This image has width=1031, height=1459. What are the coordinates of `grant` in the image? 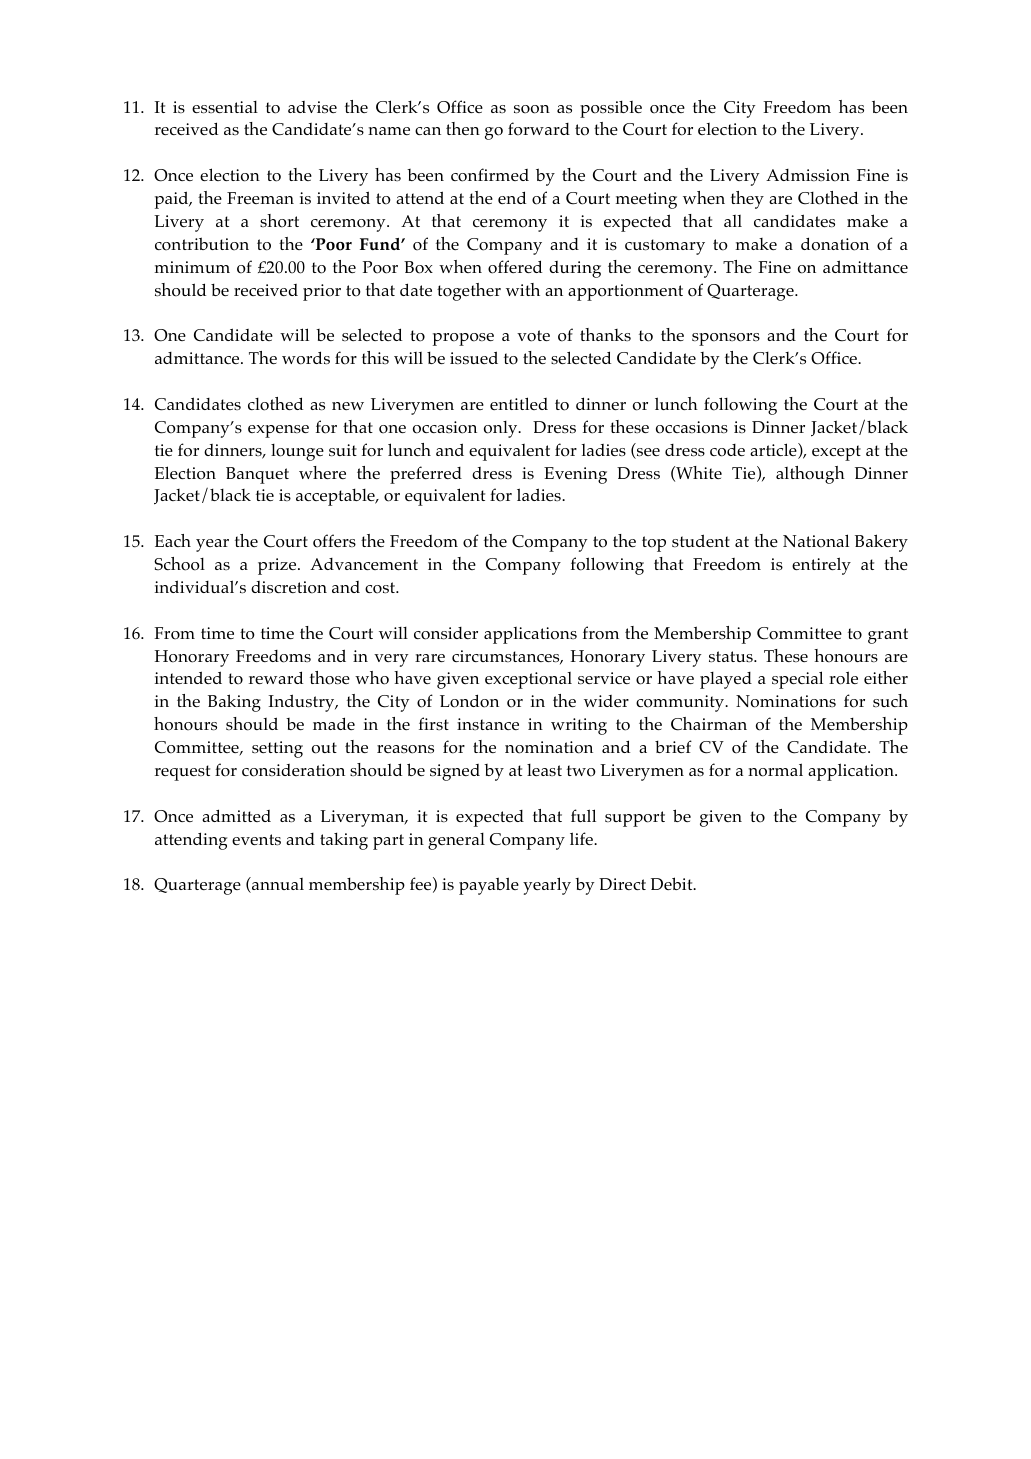 It's located at (888, 636).
